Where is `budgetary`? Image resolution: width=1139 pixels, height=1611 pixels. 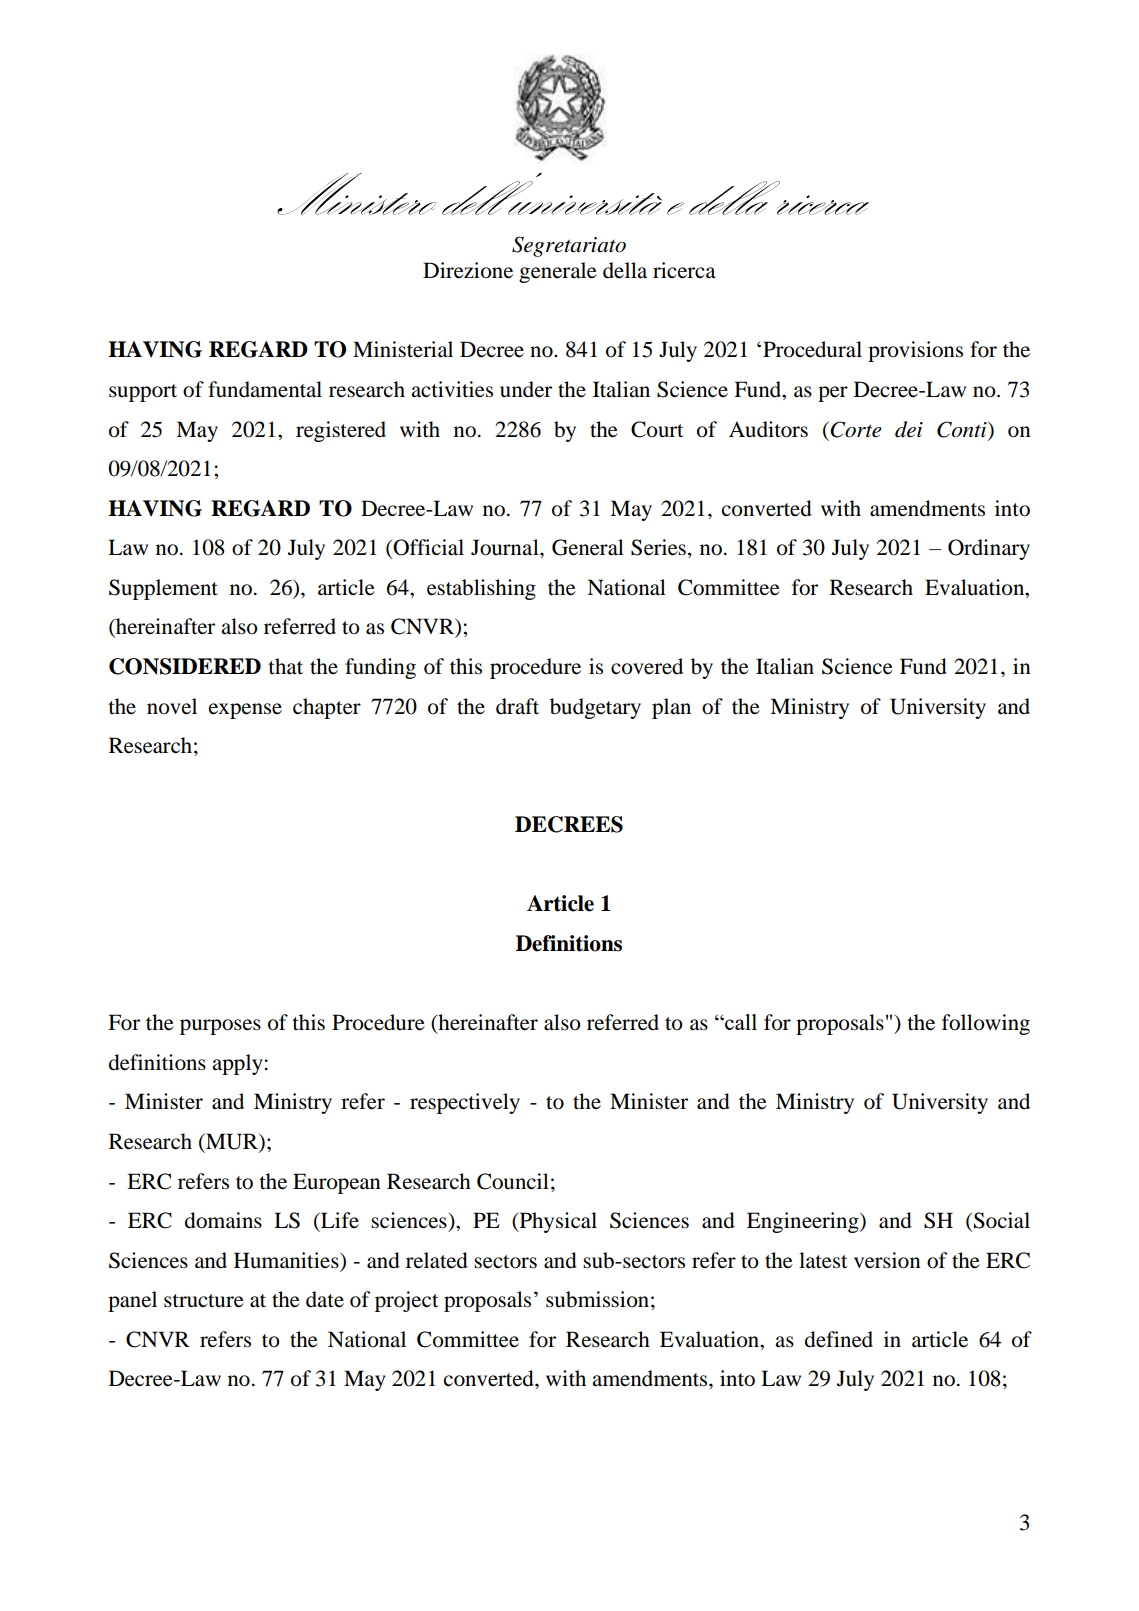
budgetary is located at coordinates (595, 708).
